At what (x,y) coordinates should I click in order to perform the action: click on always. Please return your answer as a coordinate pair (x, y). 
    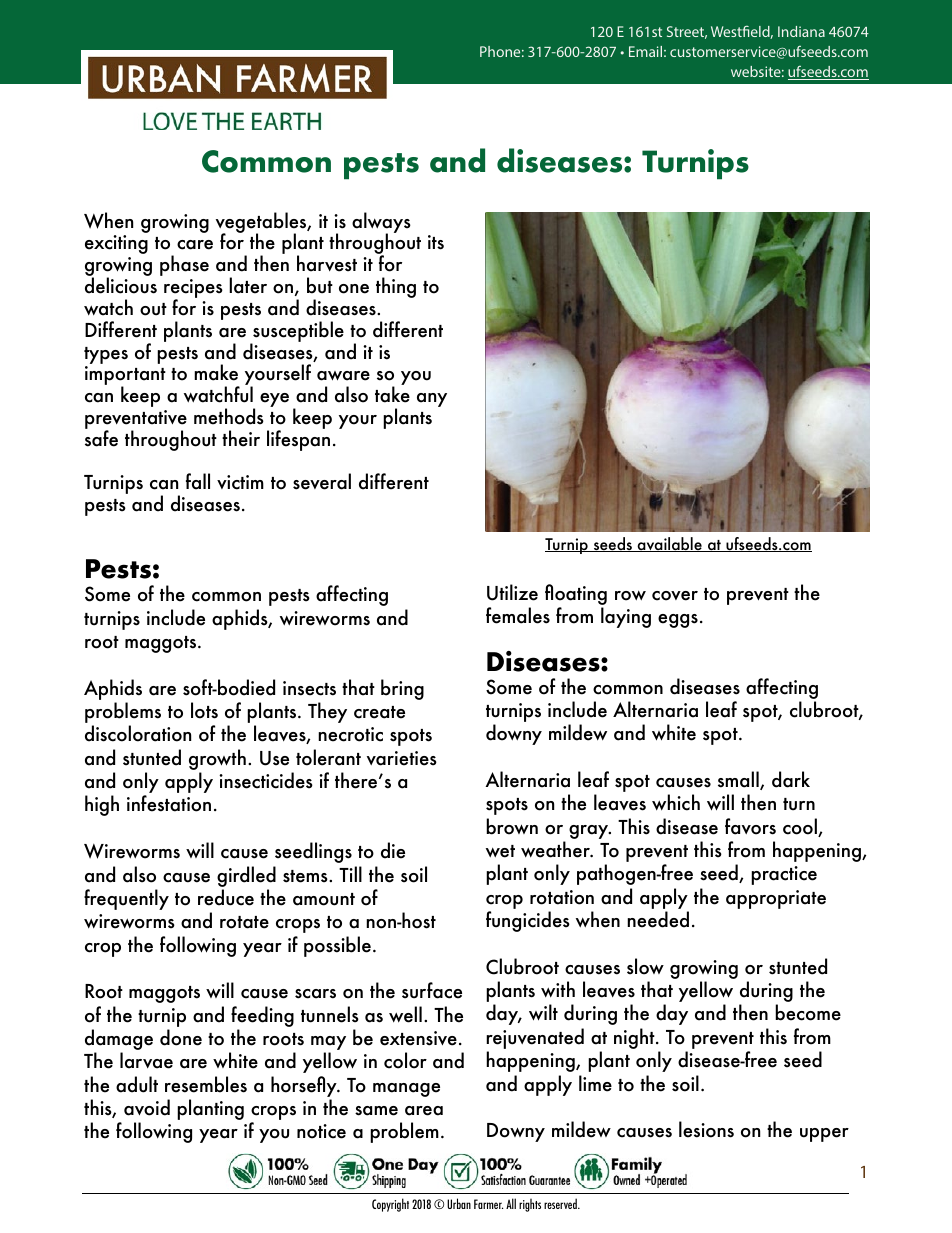
    Looking at the image, I should click on (381, 223).
